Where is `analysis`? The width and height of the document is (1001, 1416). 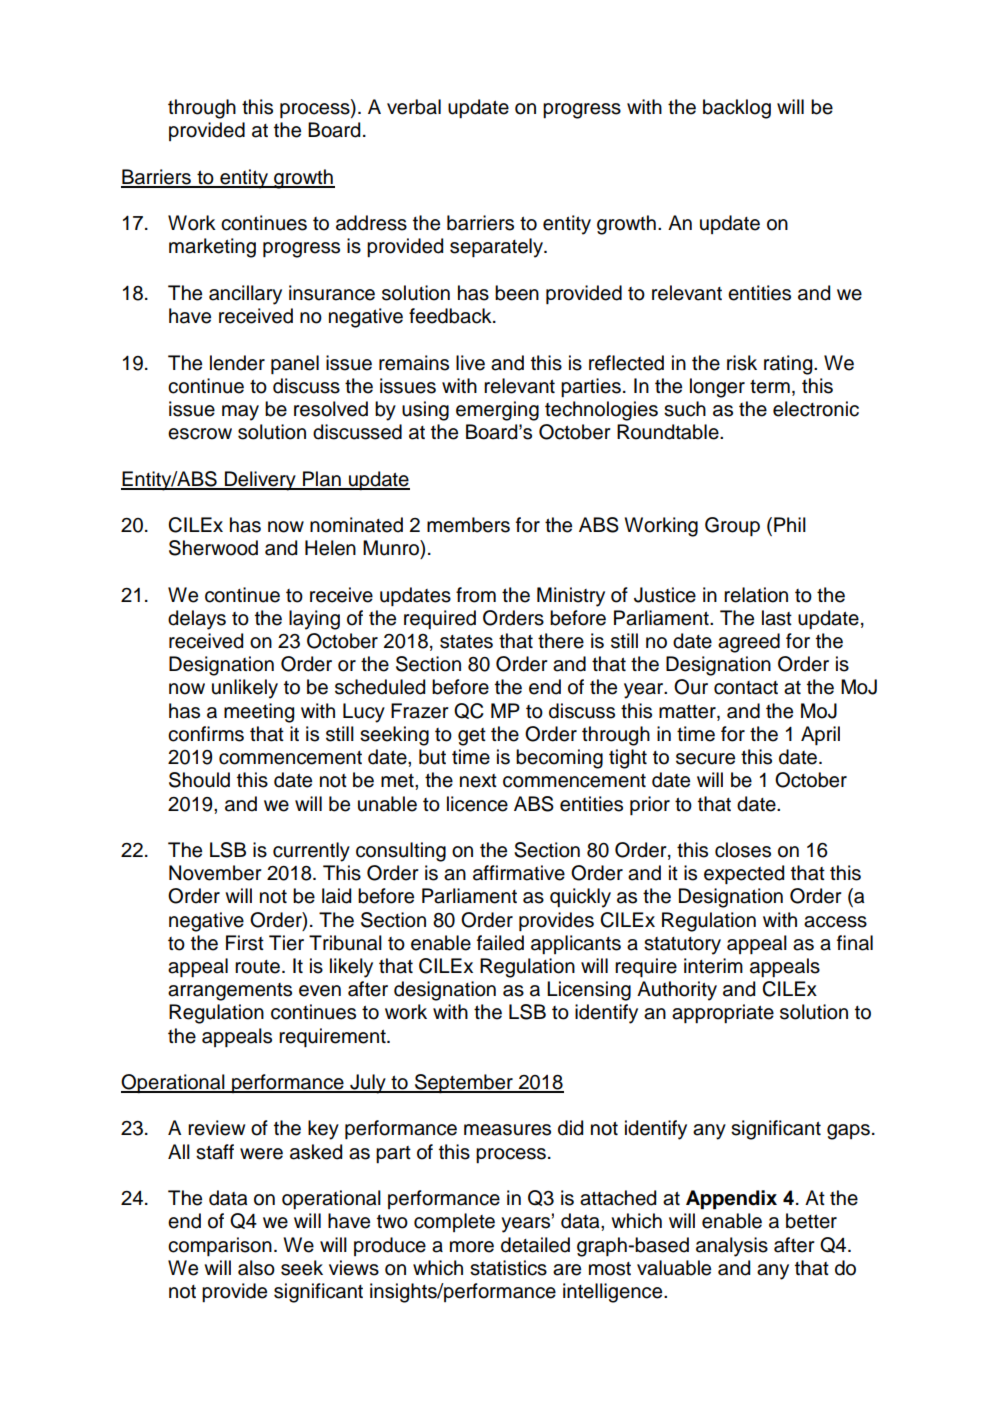
analysis is located at coordinates (732, 1247).
